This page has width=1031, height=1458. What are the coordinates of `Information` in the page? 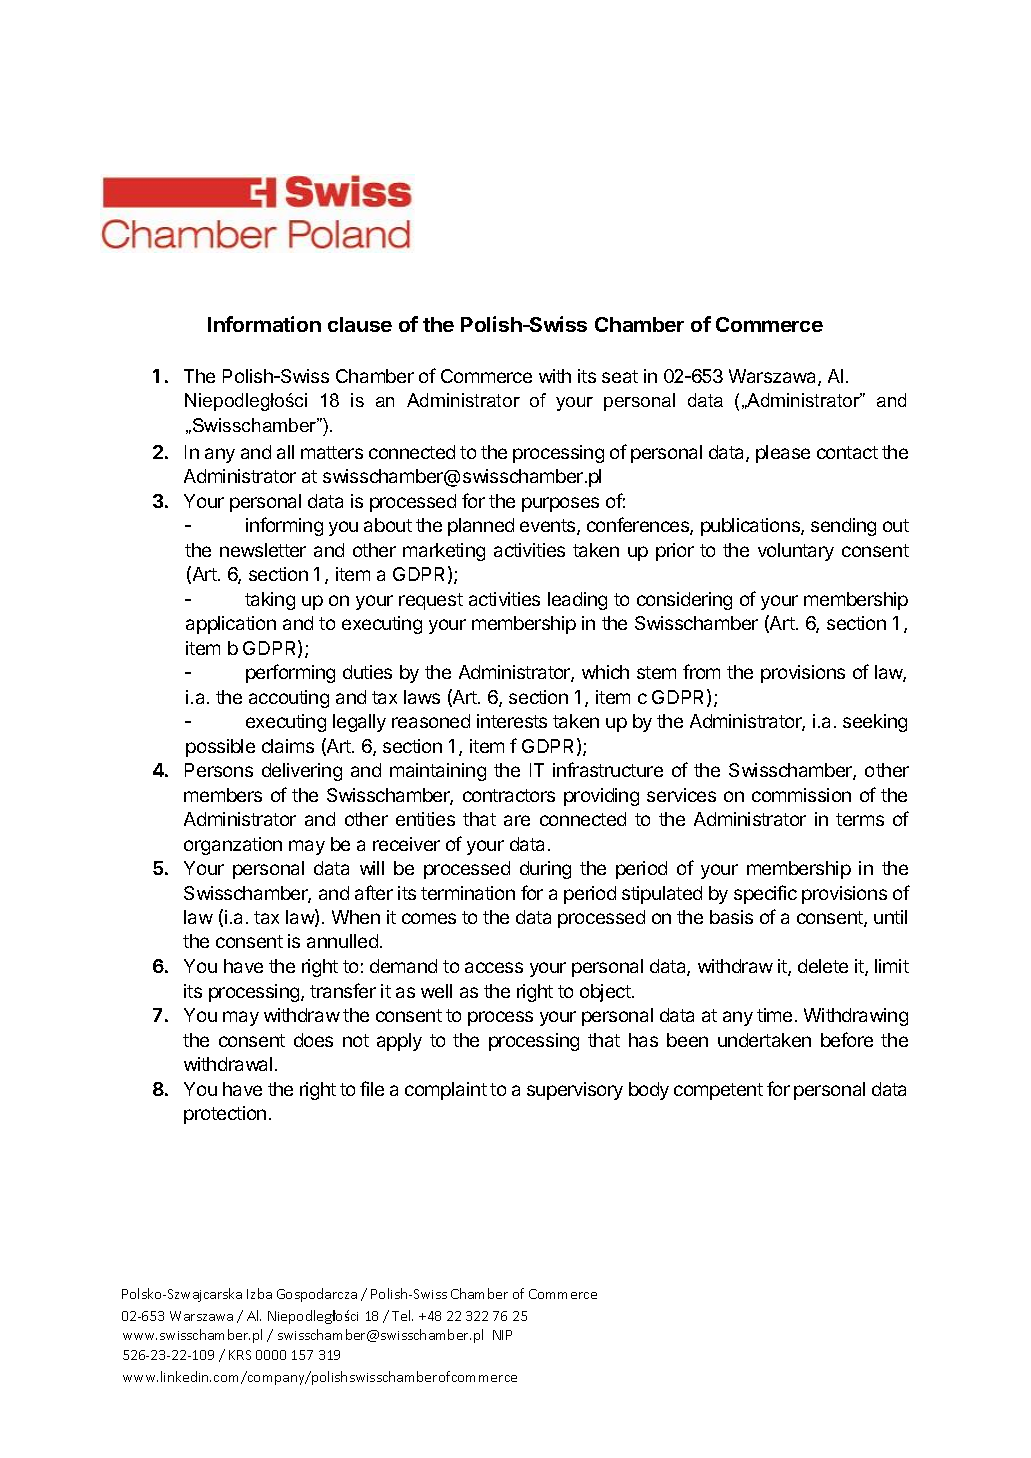 It's located at (264, 324).
